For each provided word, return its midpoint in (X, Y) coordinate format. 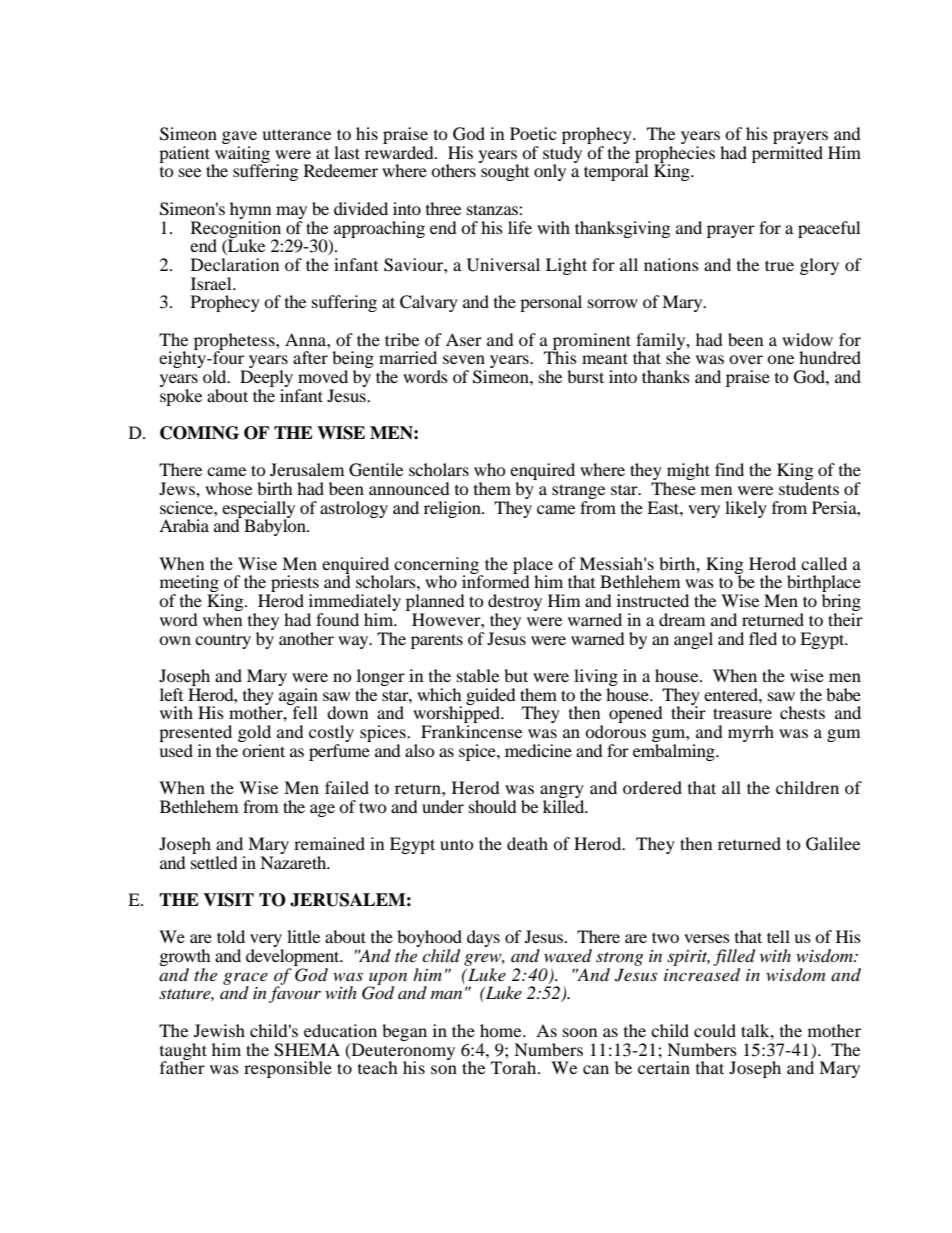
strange (578, 493)
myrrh (751, 733)
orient (263, 749)
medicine (538, 750)
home (502, 1030)
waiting (241, 155)
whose (228, 488)
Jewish (219, 1030)
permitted (787, 154)
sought (504, 171)
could (715, 1030)
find (729, 469)
